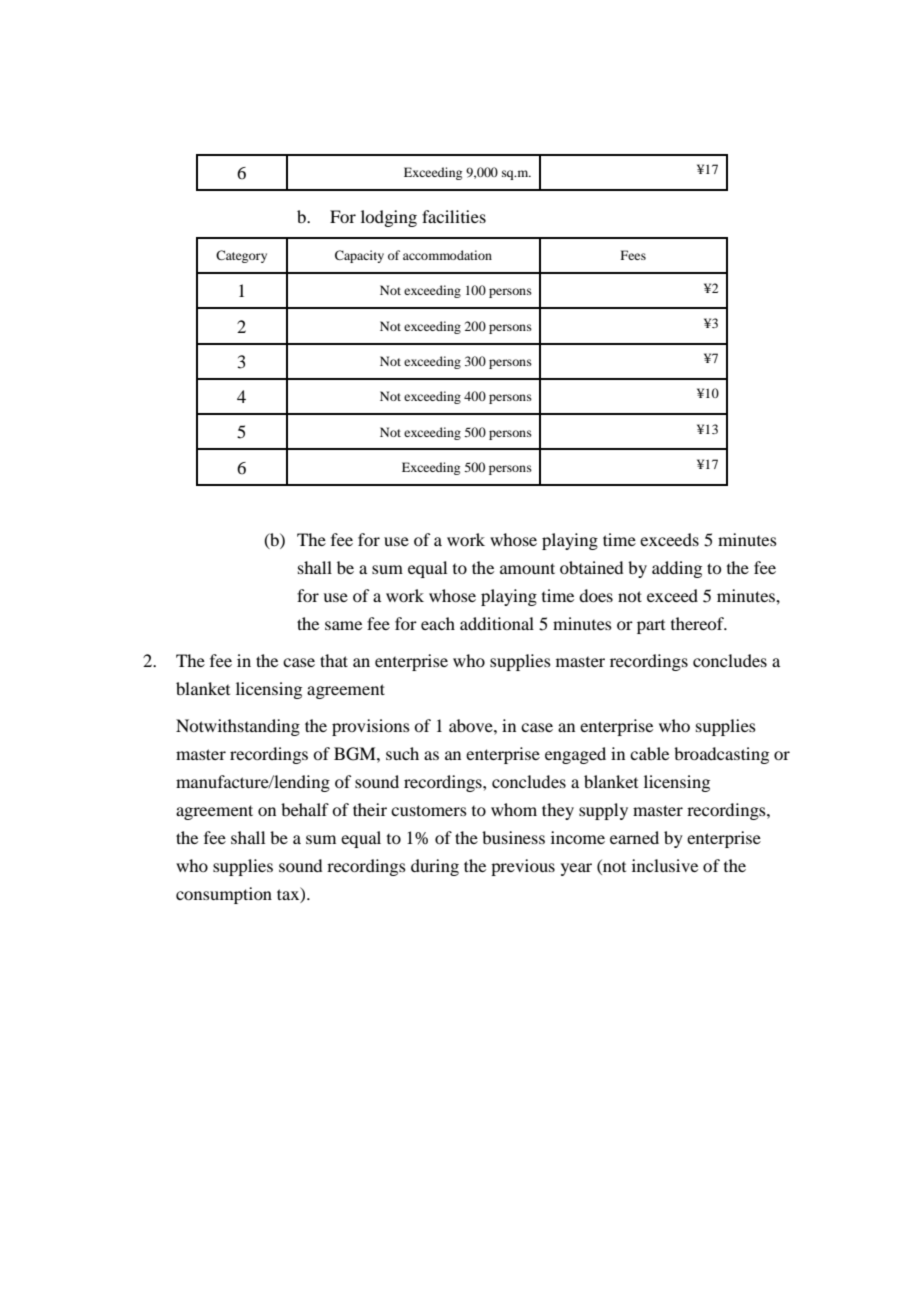  What do you see at coordinates (649, 753) in the screenshot?
I see `cable` at bounding box center [649, 753].
